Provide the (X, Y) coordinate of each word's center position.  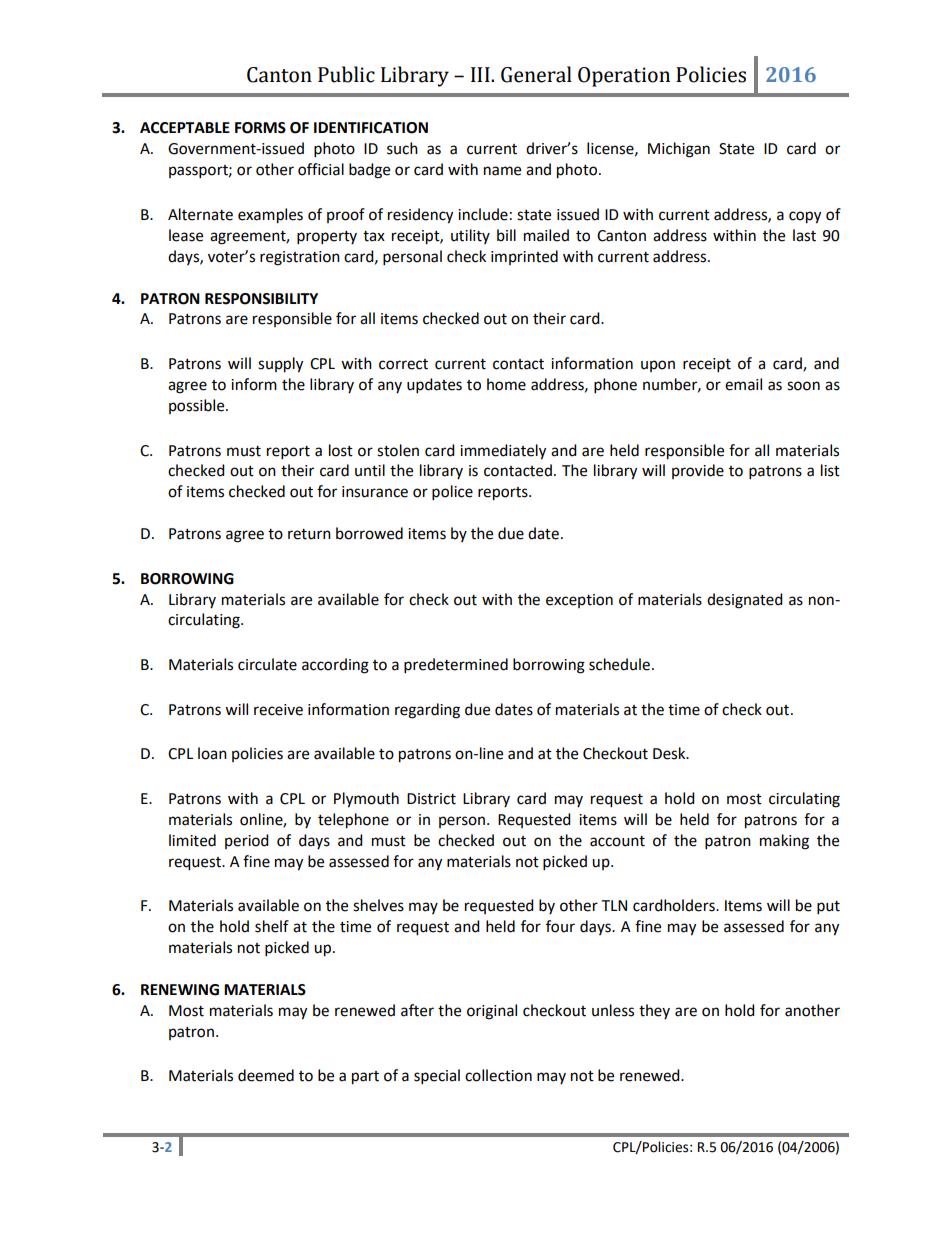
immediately (503, 452)
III (481, 74)
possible (198, 406)
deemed (266, 1075)
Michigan (679, 150)
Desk (670, 753)
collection (498, 1075)
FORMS (260, 128)
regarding (427, 711)
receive (278, 710)
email (743, 384)
